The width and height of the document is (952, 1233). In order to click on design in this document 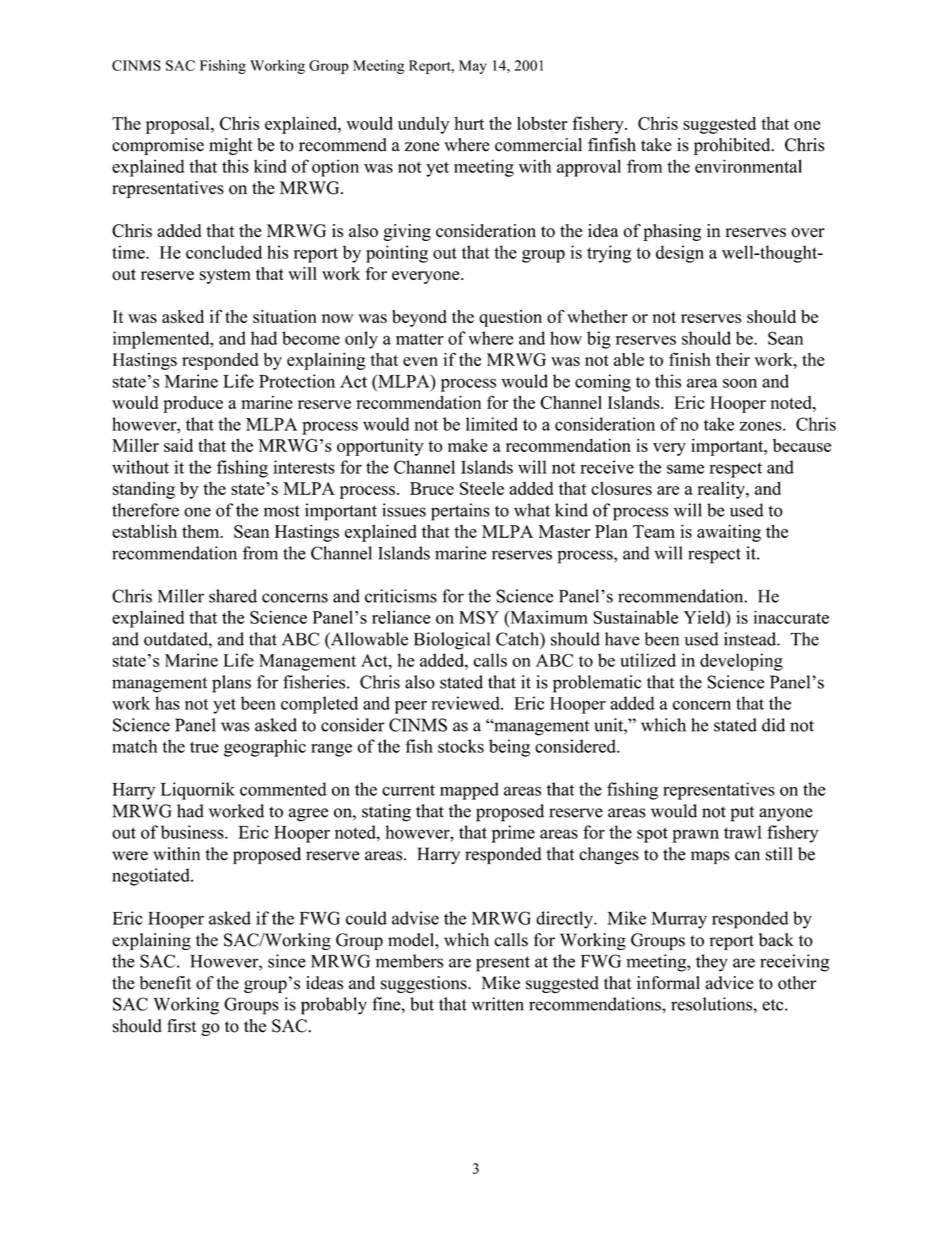, I will do `click(680, 254)`.
